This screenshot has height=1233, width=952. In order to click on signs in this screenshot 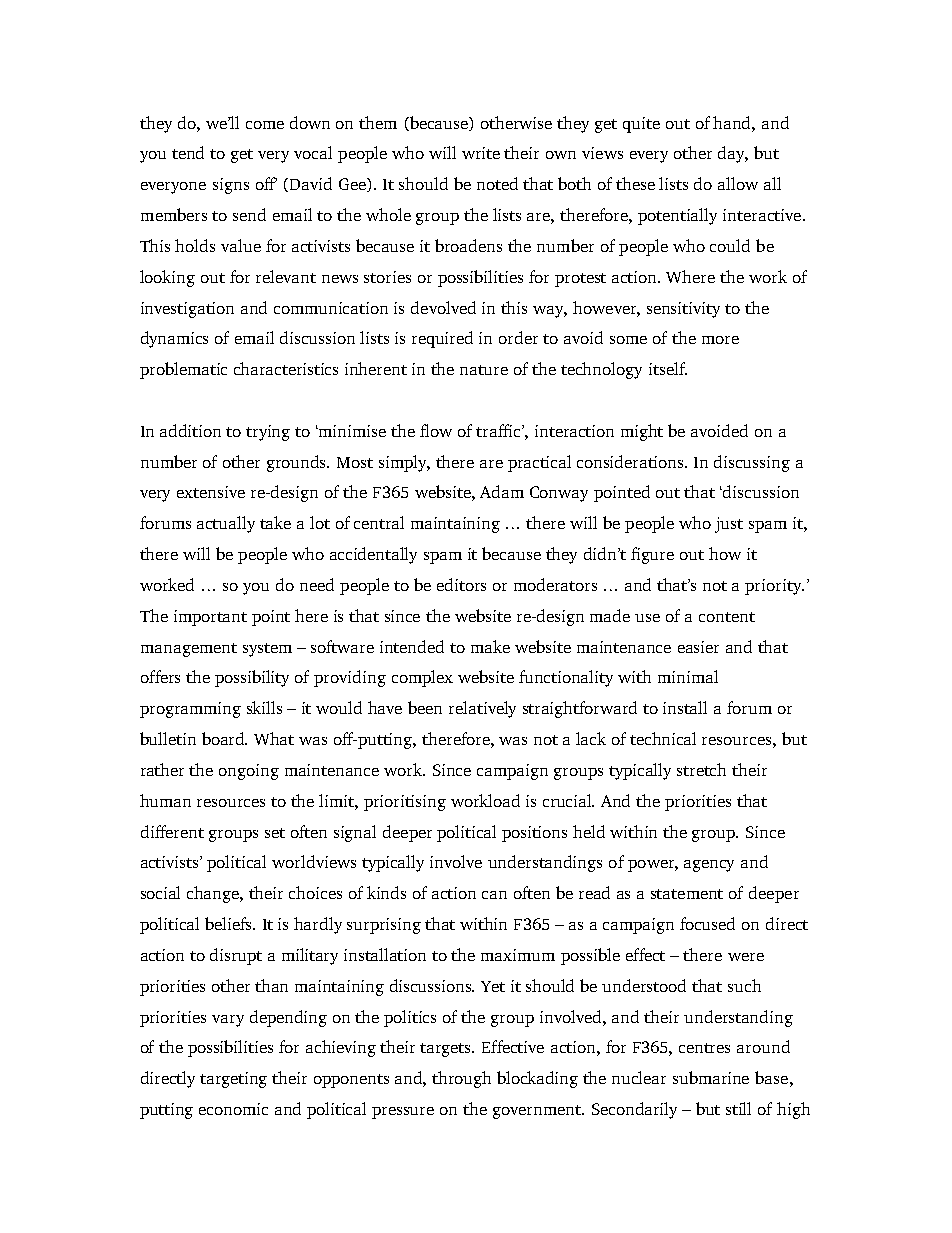, I will do `click(231, 186)`.
